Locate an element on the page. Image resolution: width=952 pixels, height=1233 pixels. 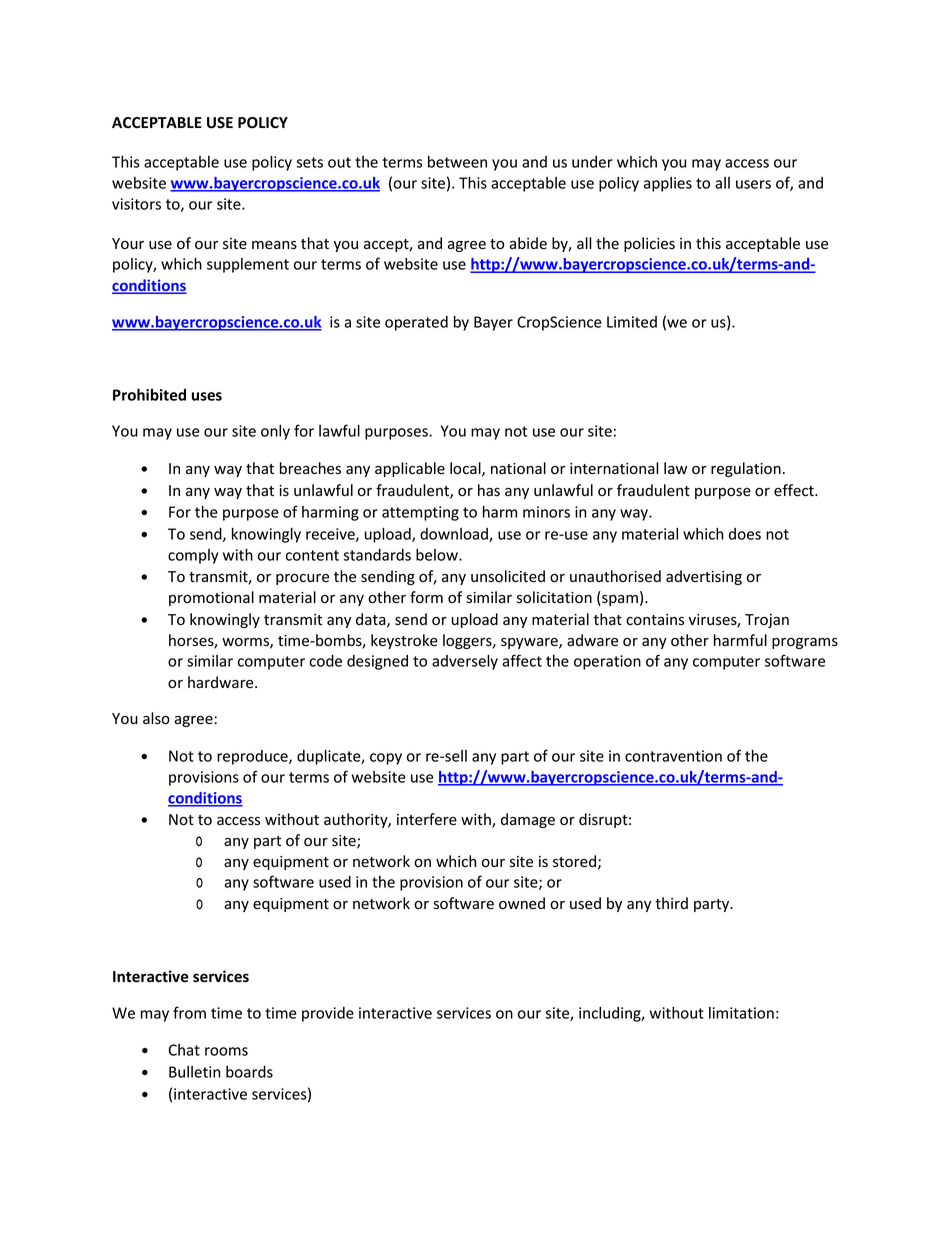
rooms is located at coordinates (226, 1051).
